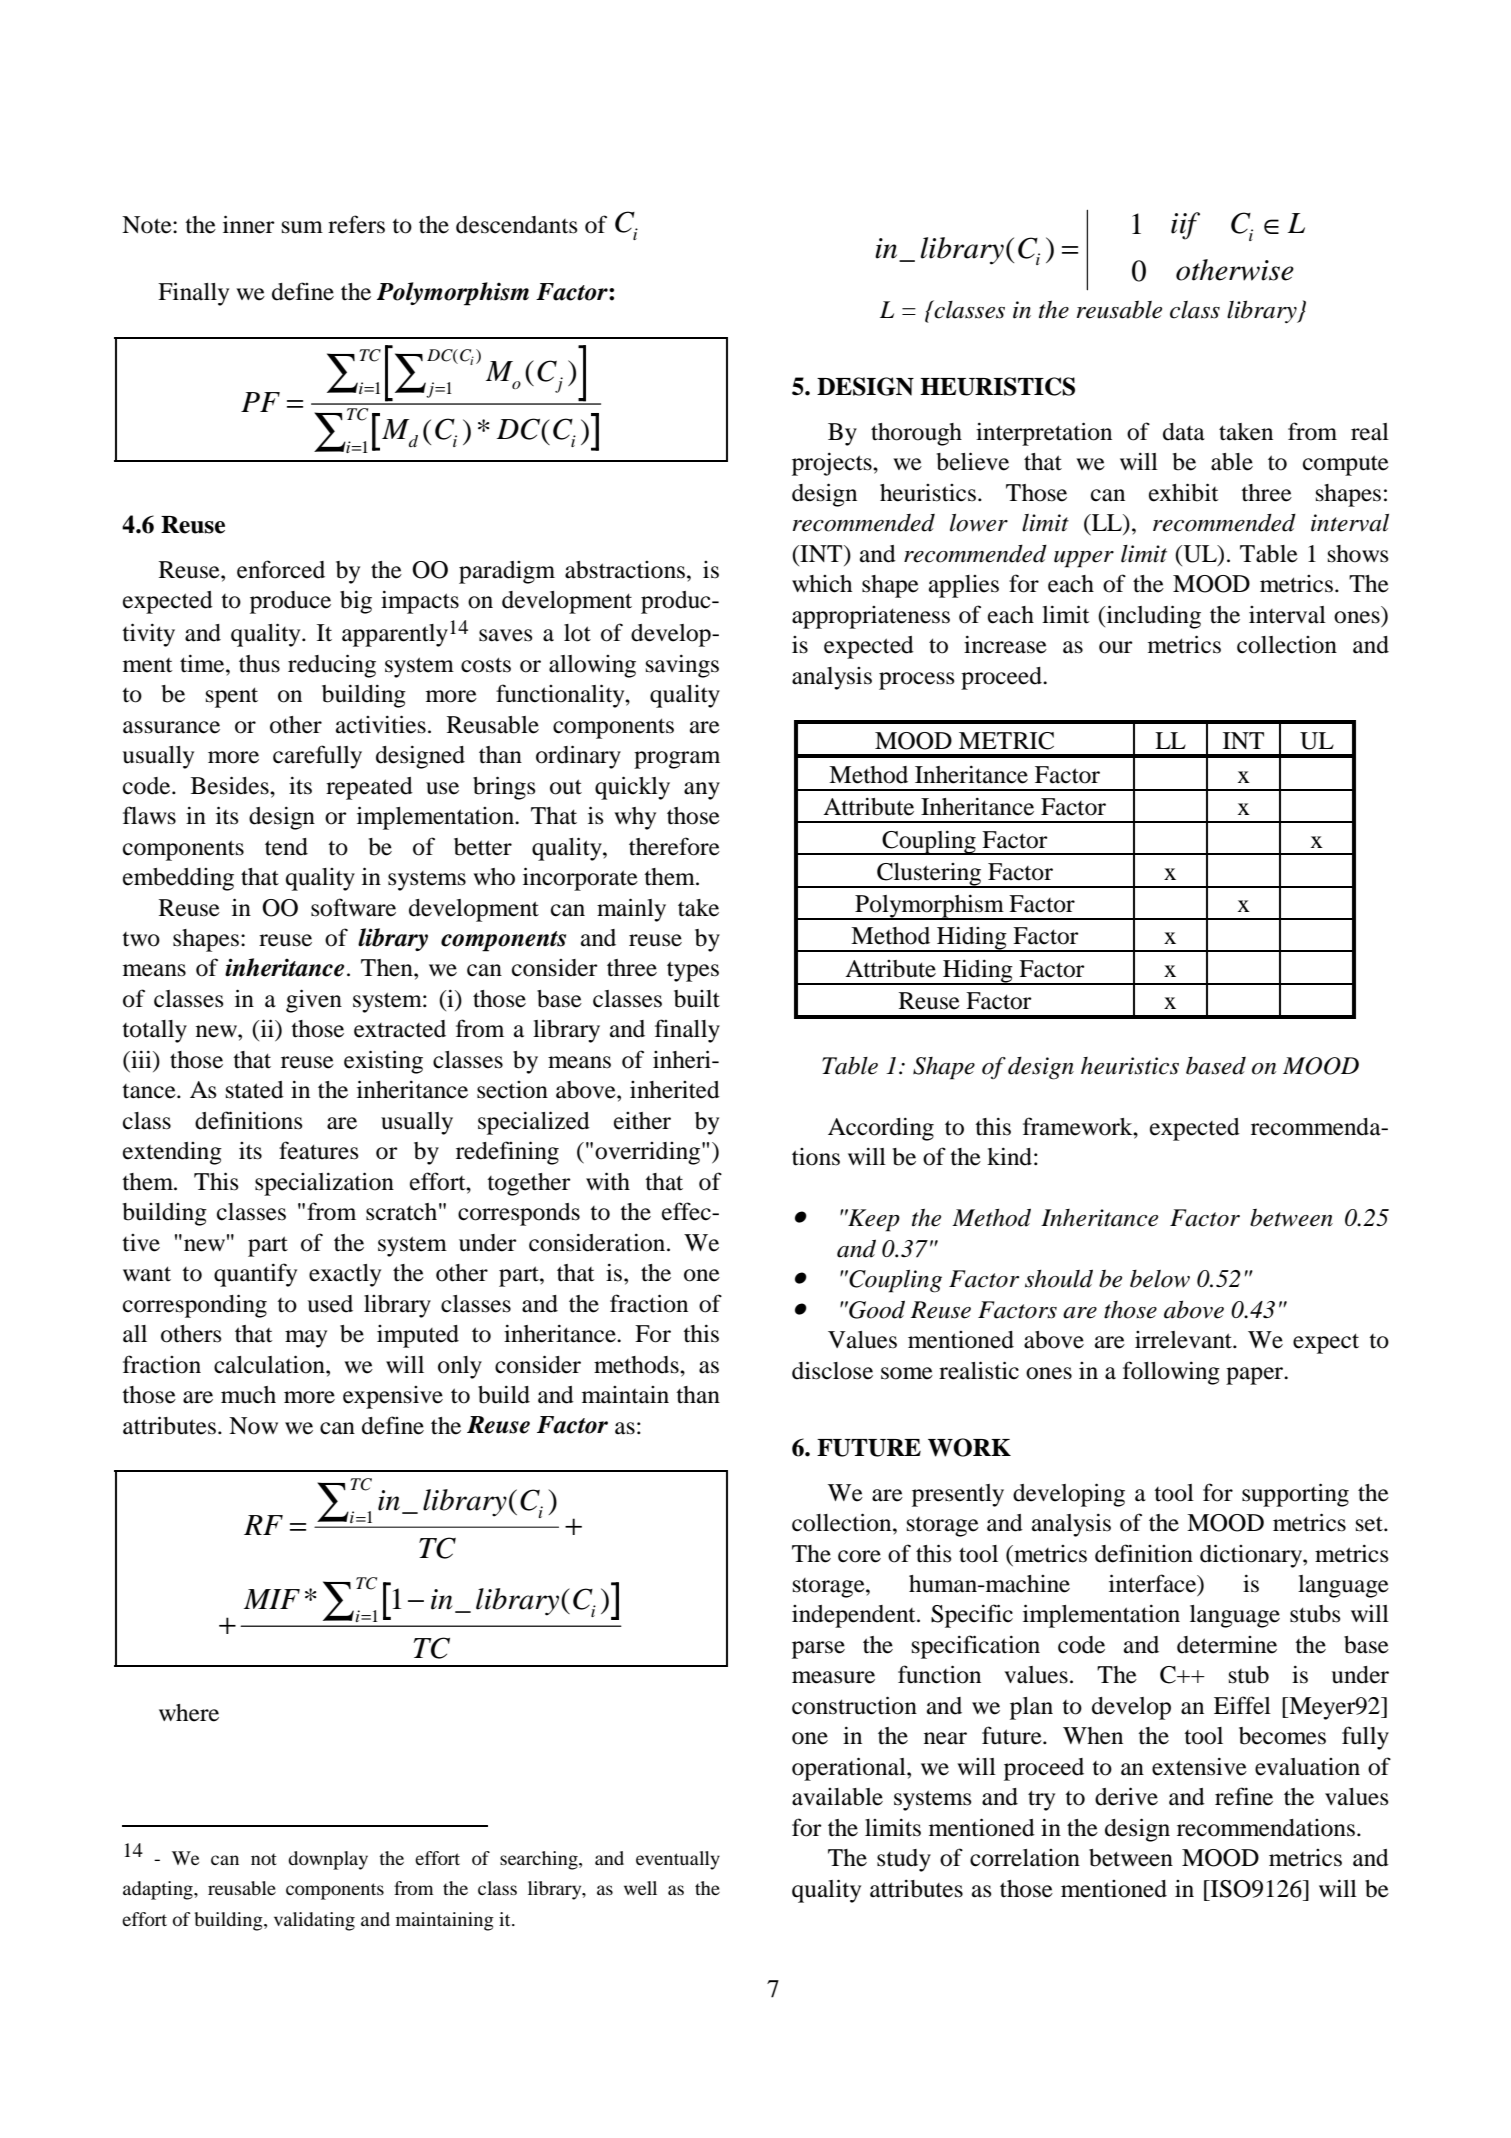 The width and height of the screenshot is (1511, 2138). What do you see at coordinates (859, 1556) in the screenshot?
I see `core` at bounding box center [859, 1556].
